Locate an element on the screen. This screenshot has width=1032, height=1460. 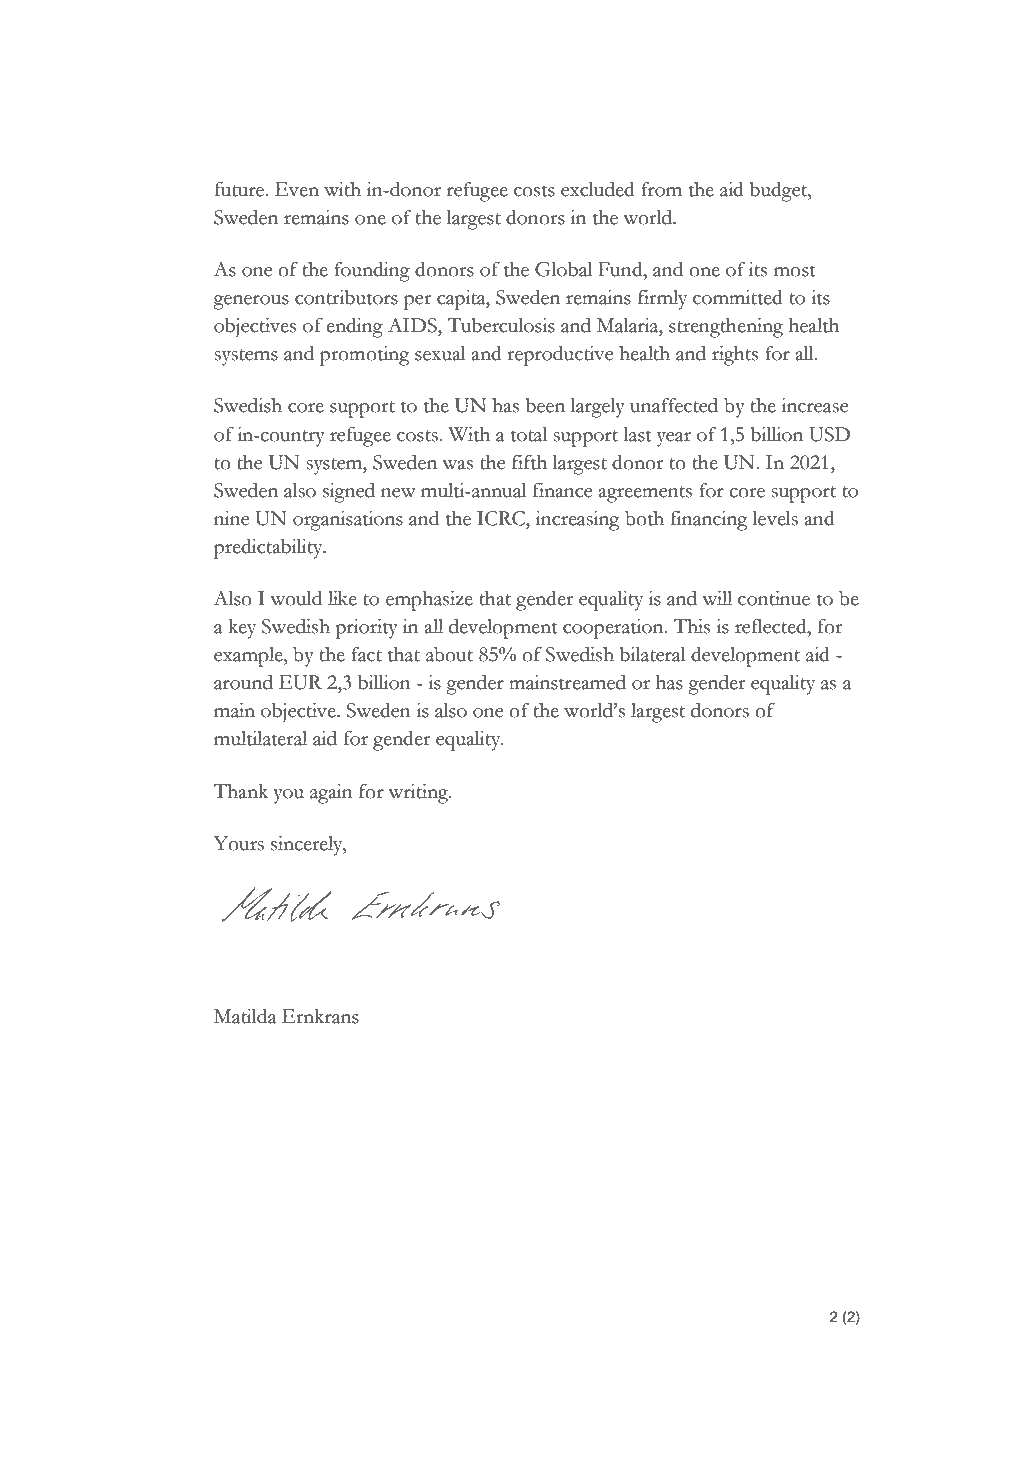
Even is located at coordinates (297, 189).
